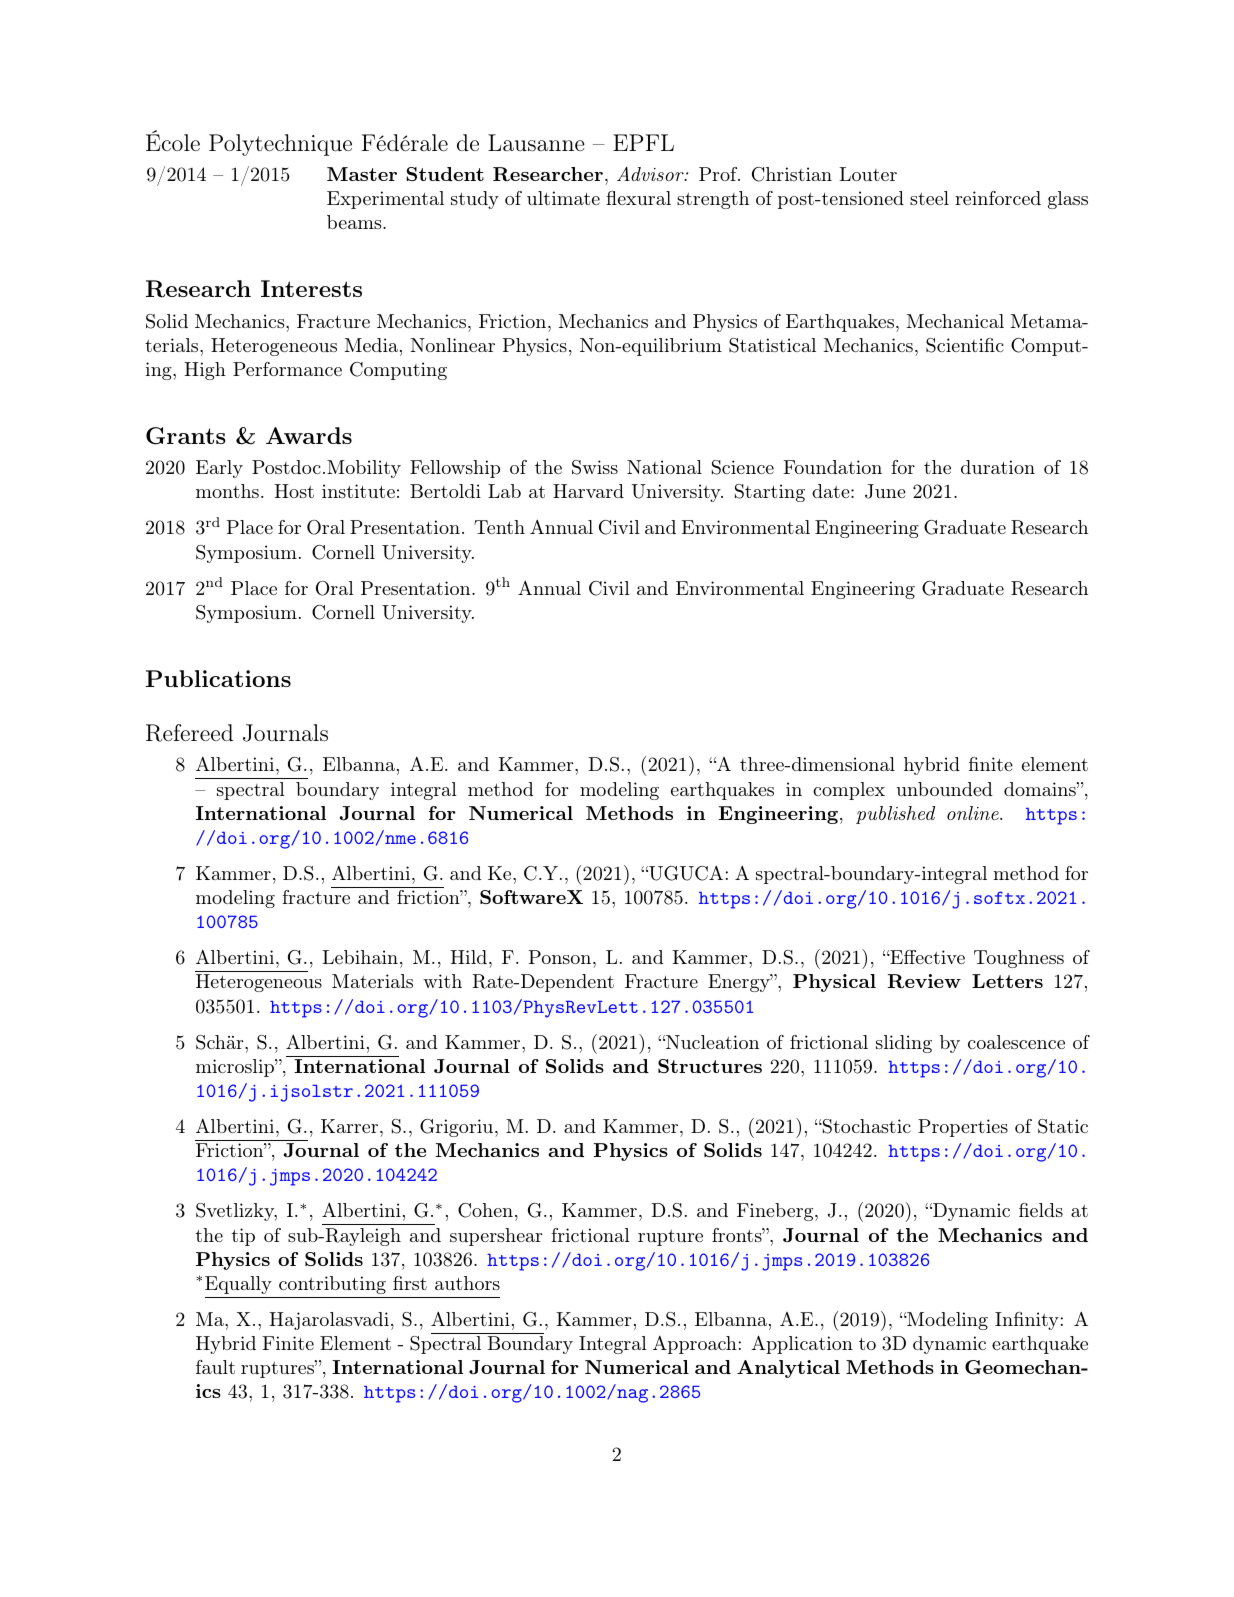 The height and width of the page is (1597, 1234). Describe the element at coordinates (332, 1285) in the page. I see `contributing` at that location.
